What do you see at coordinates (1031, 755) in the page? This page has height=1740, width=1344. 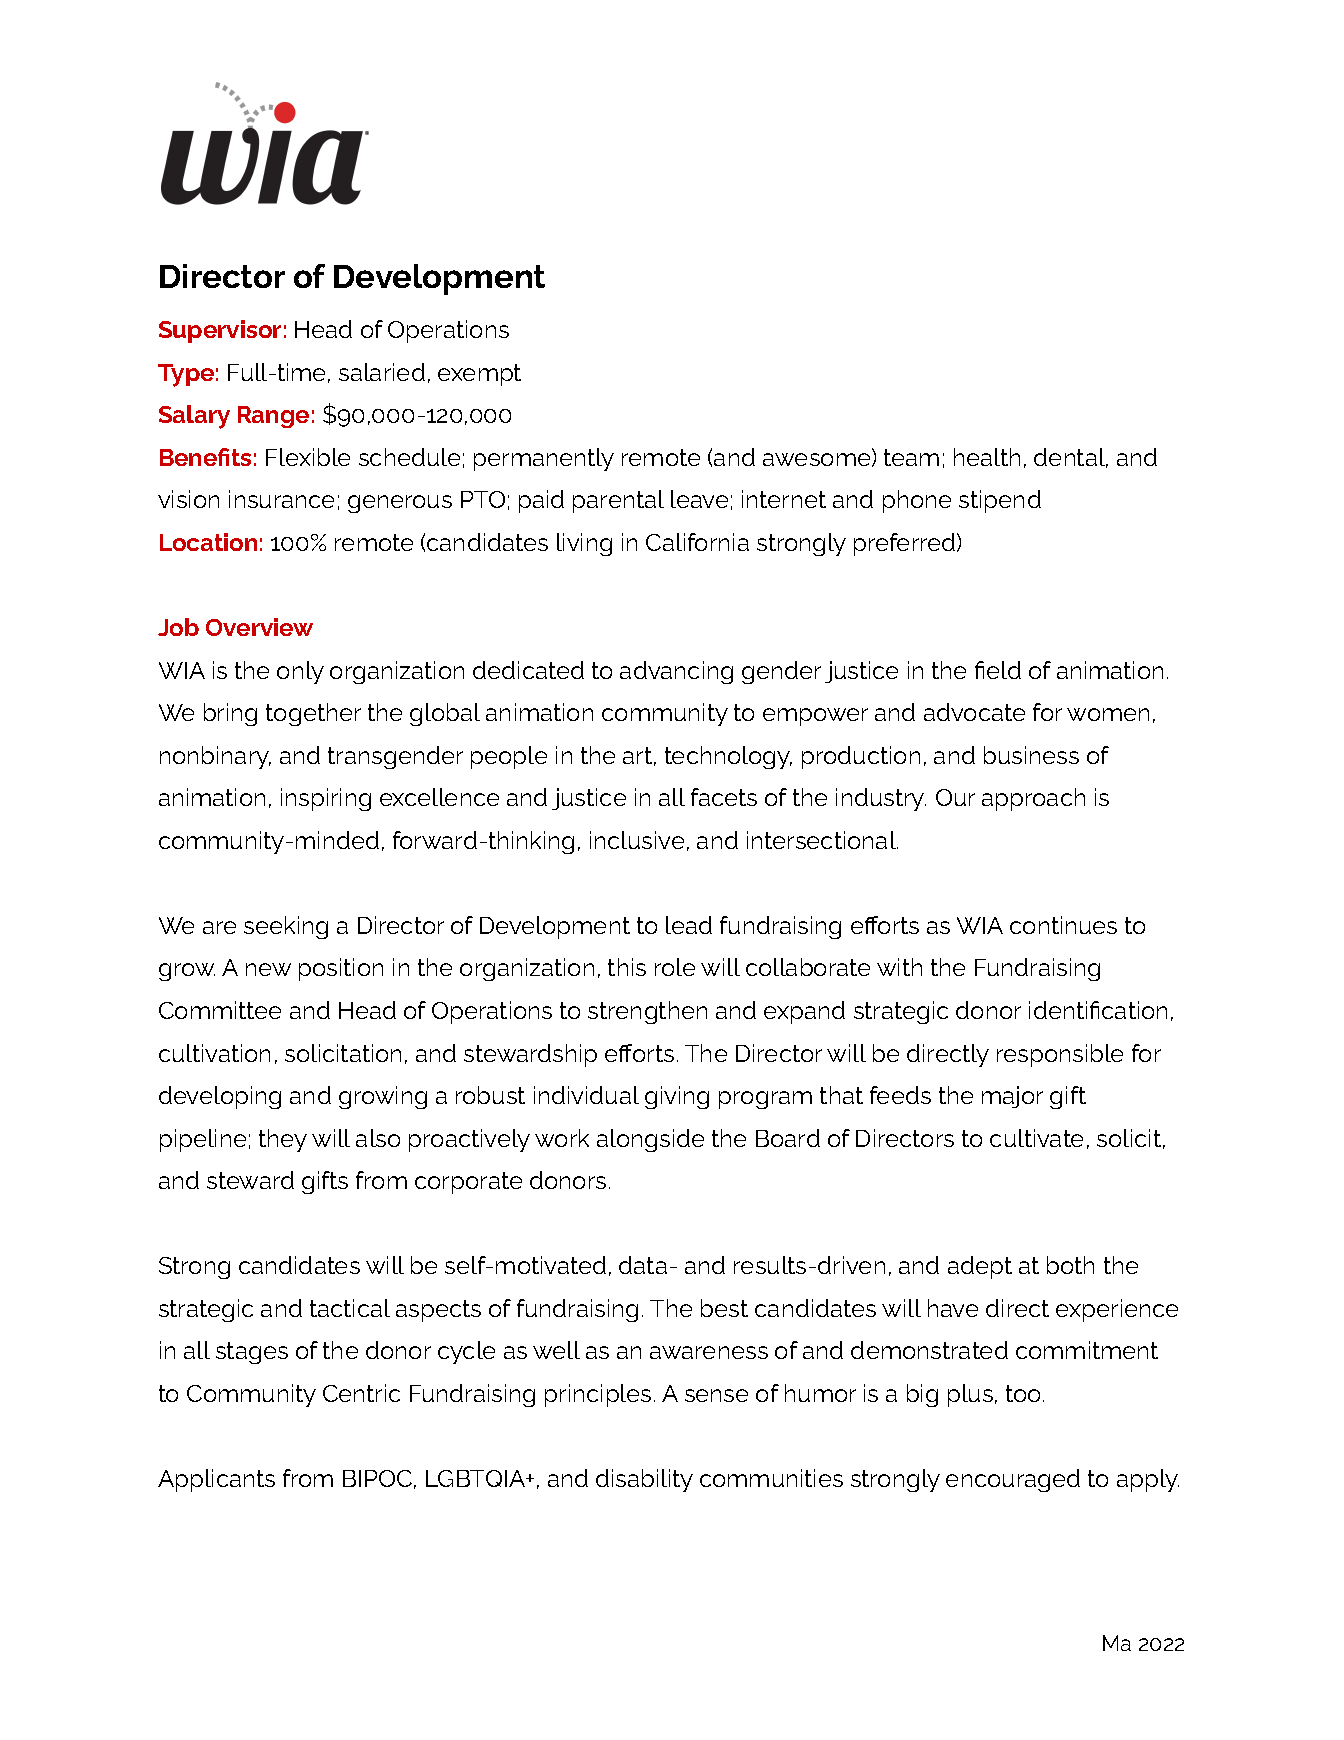 I see `business` at bounding box center [1031, 755].
